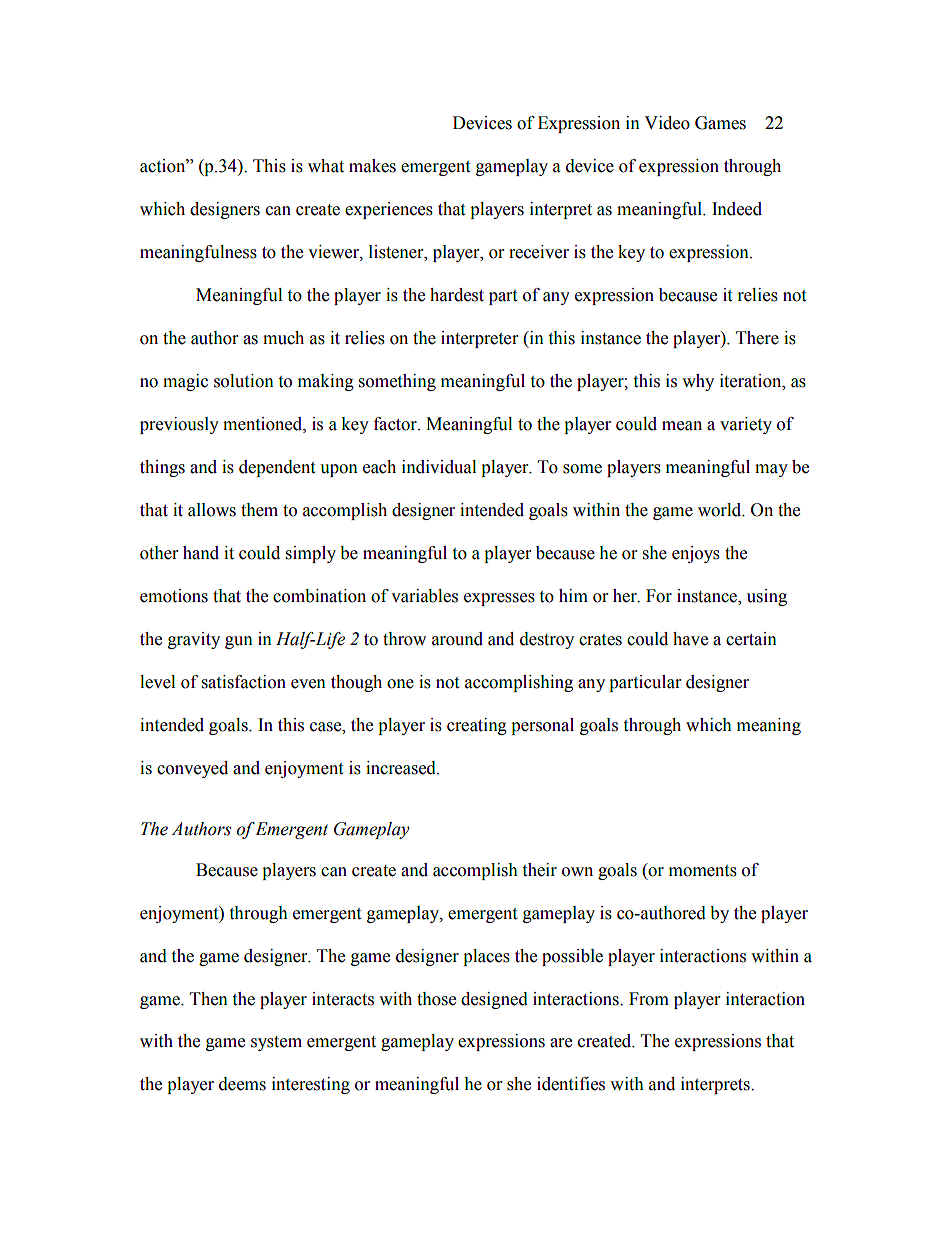 The image size is (952, 1233). Describe the element at coordinates (746, 425) in the screenshot. I see `variety` at that location.
